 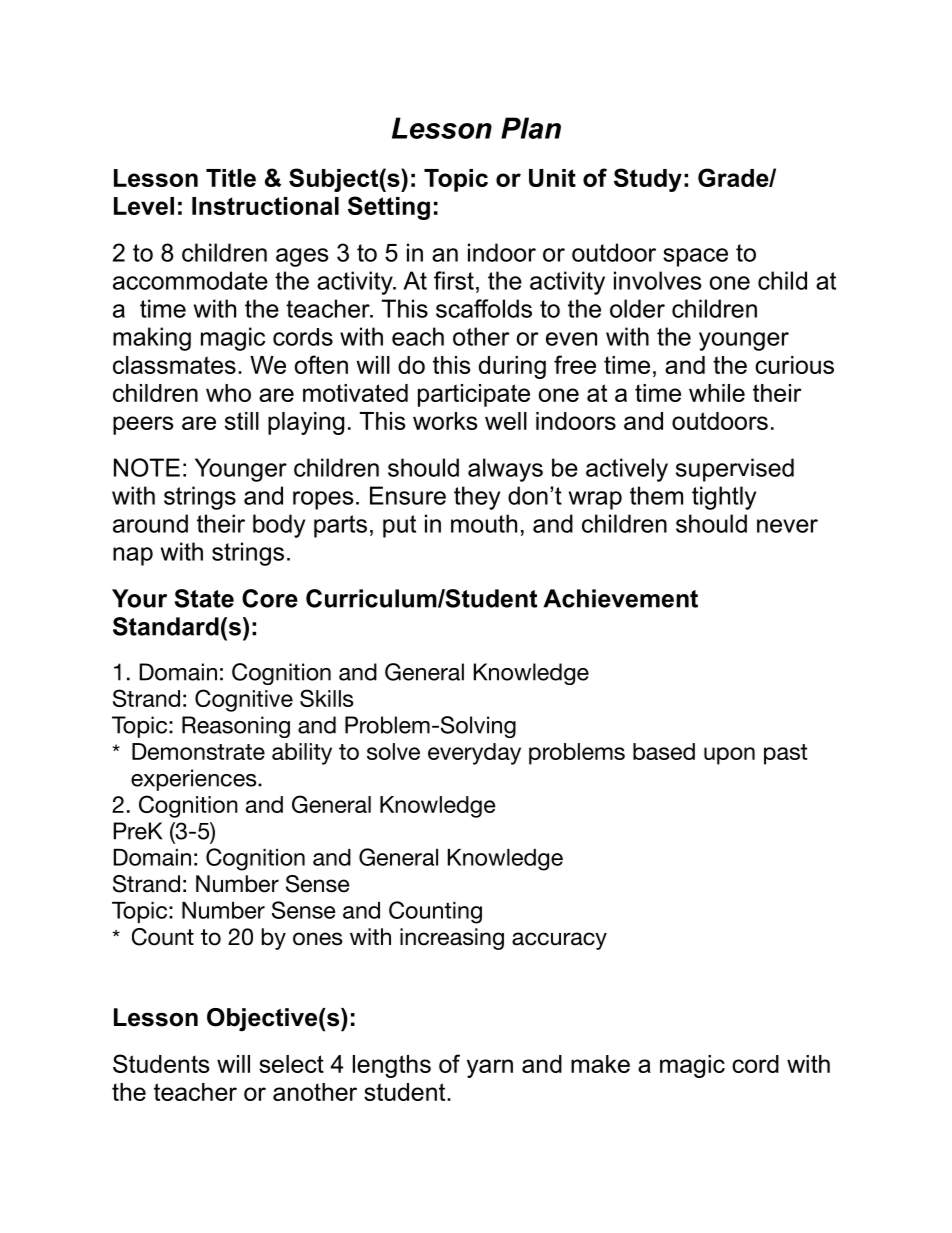 What do you see at coordinates (620, 598) in the page?
I see `Achievement` at bounding box center [620, 598].
